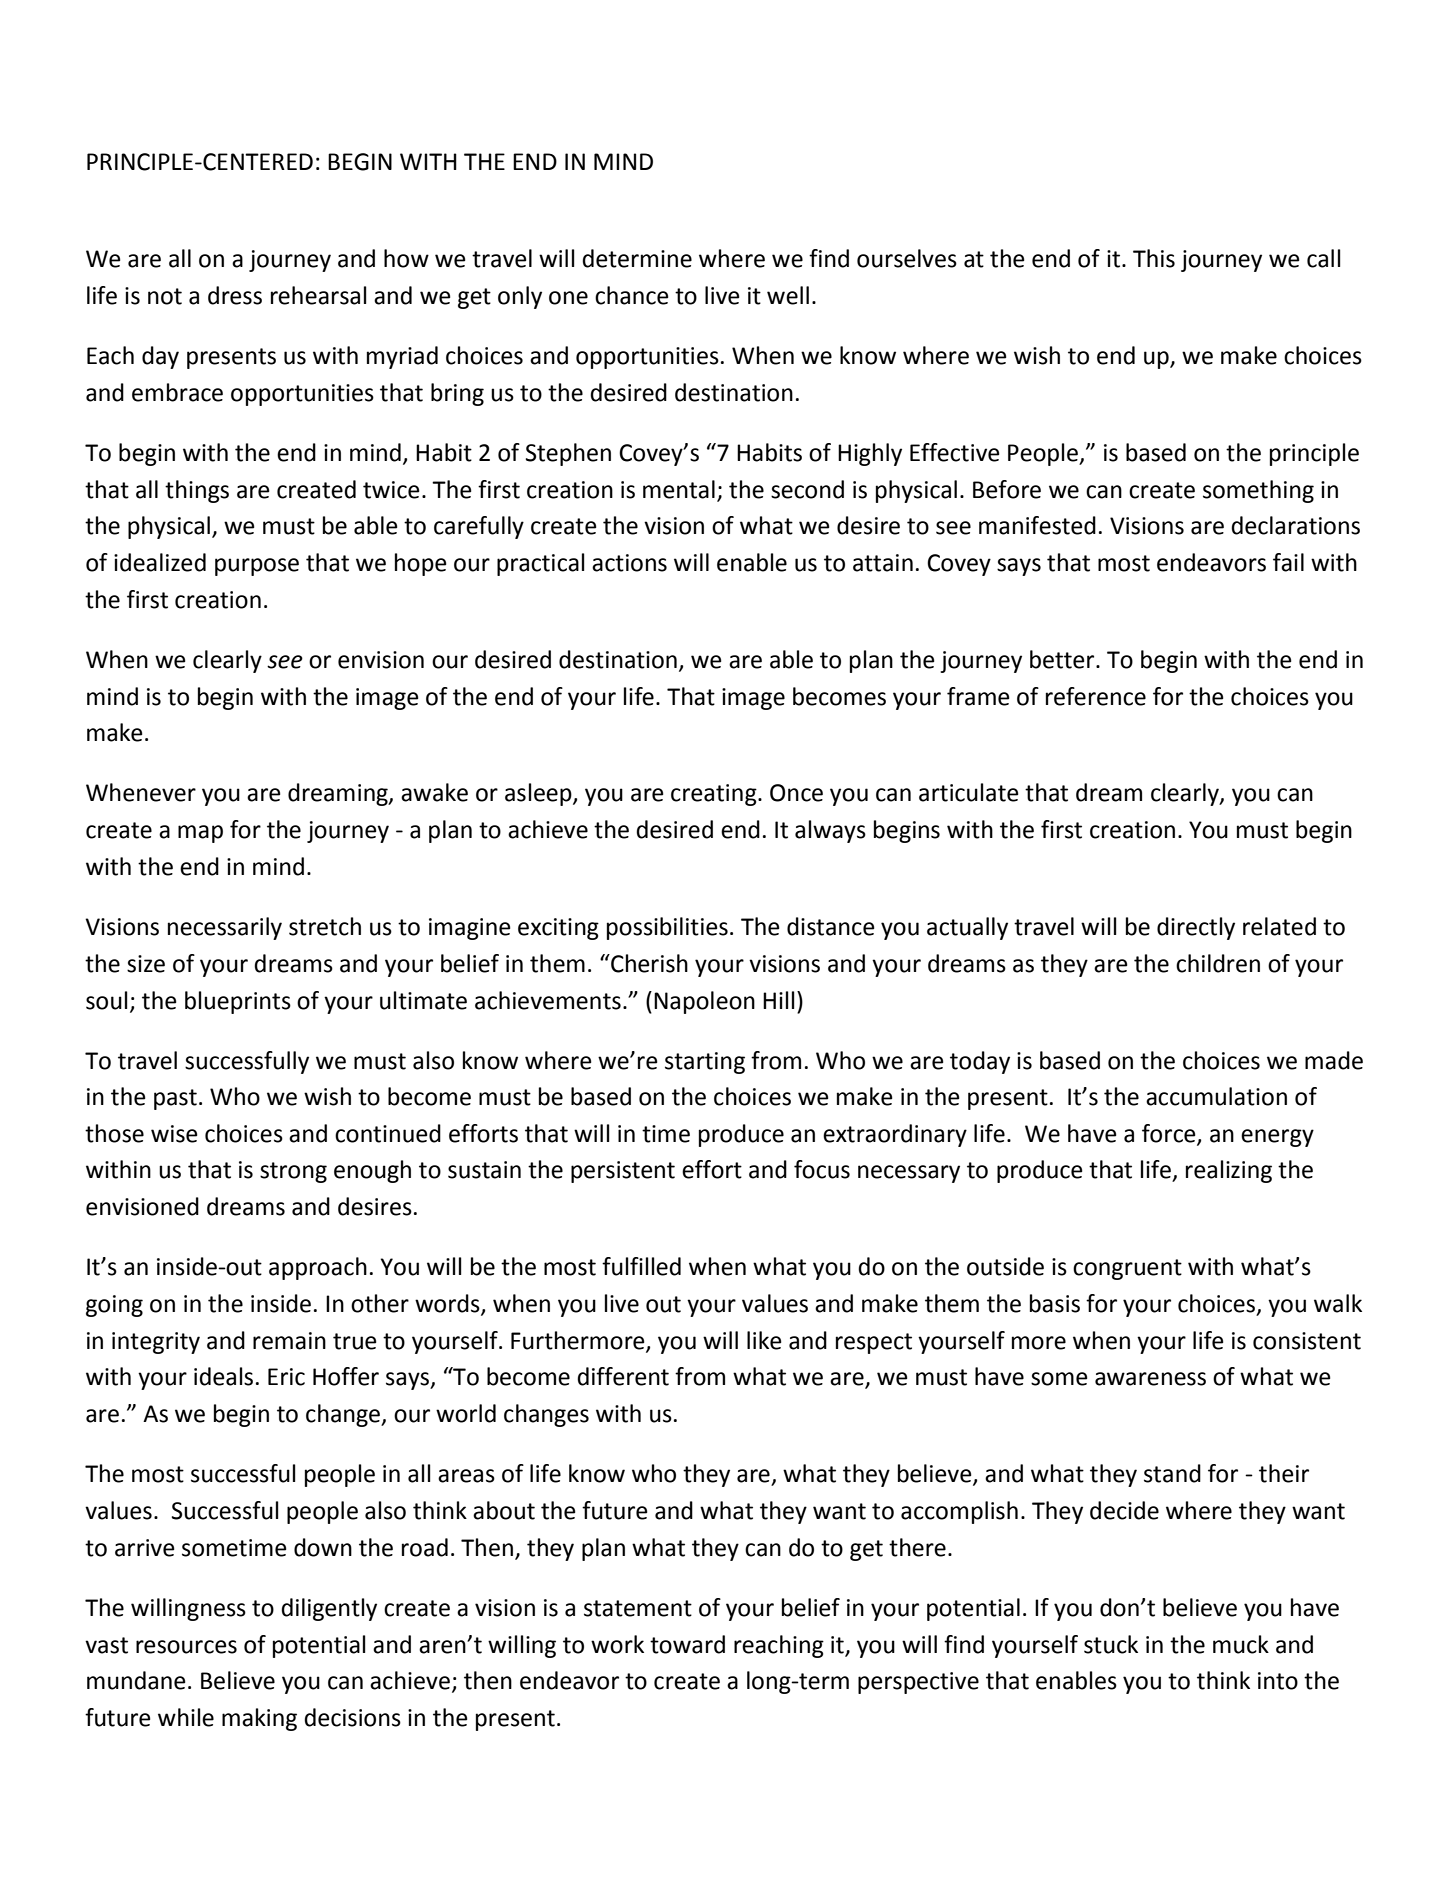 The height and width of the image is (1878, 1451). Describe the element at coordinates (235, 295) in the image. I see `dress` at that location.
